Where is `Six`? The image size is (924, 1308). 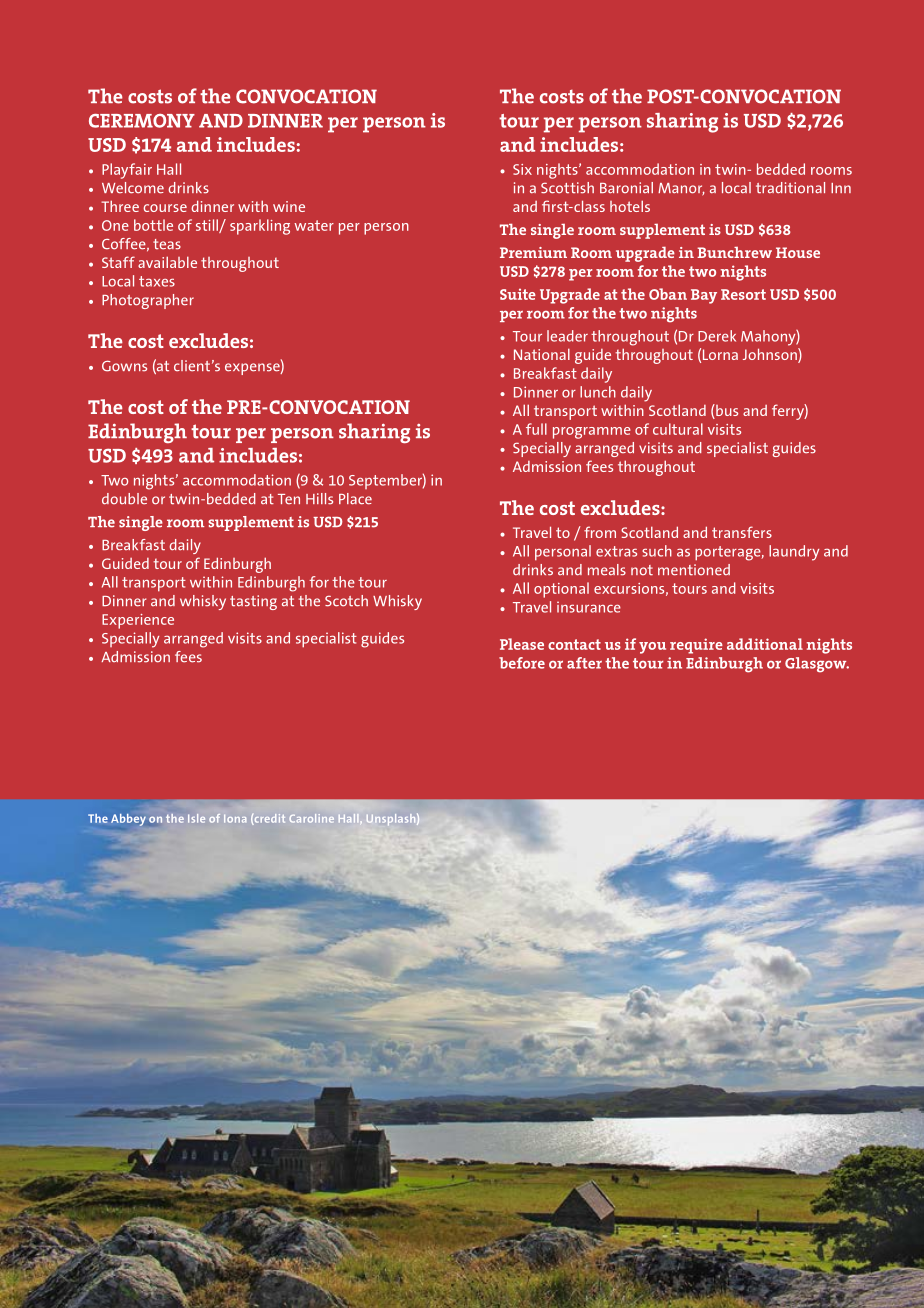 Six is located at coordinates (522, 169).
